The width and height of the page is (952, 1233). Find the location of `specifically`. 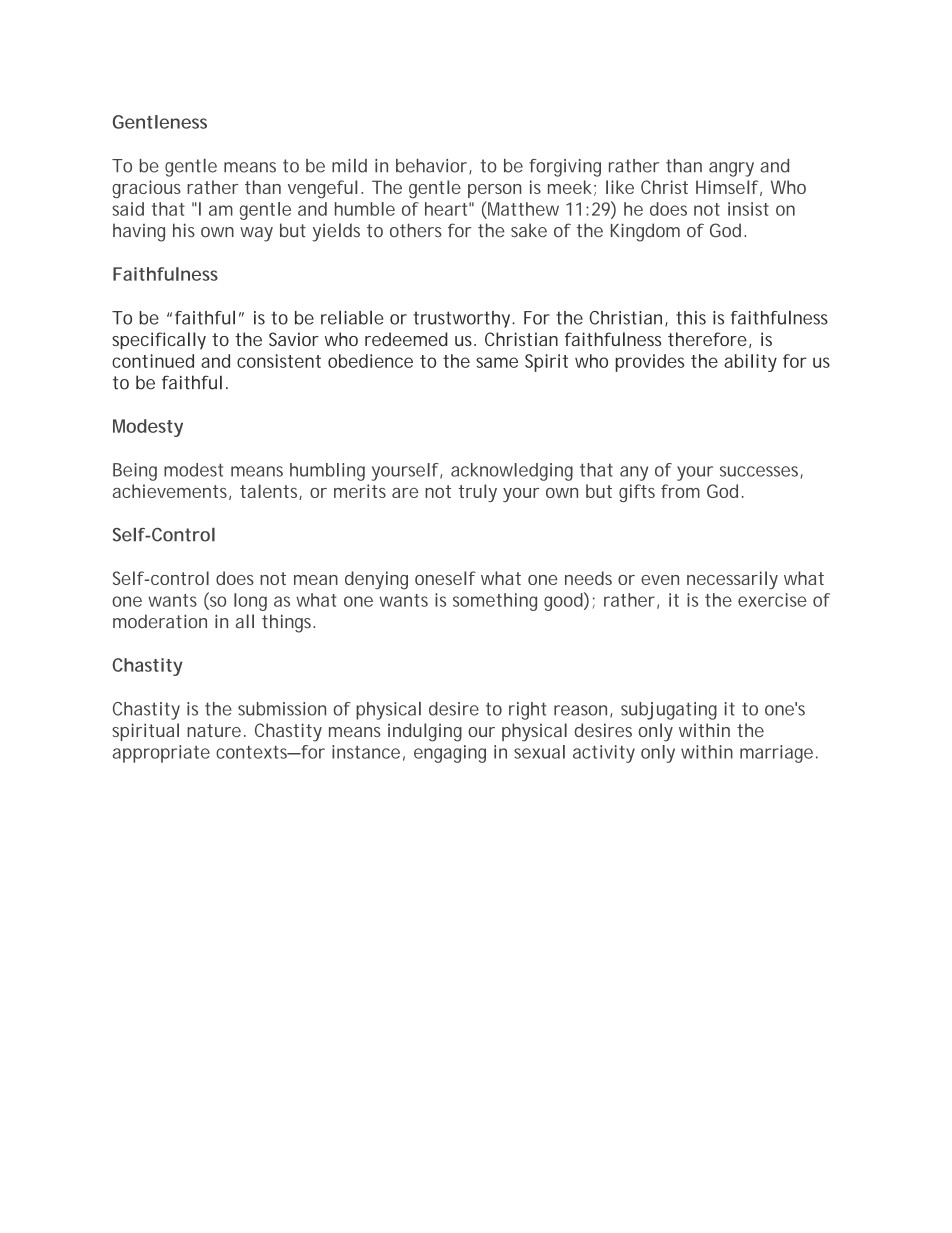

specifically is located at coordinates (159, 341).
